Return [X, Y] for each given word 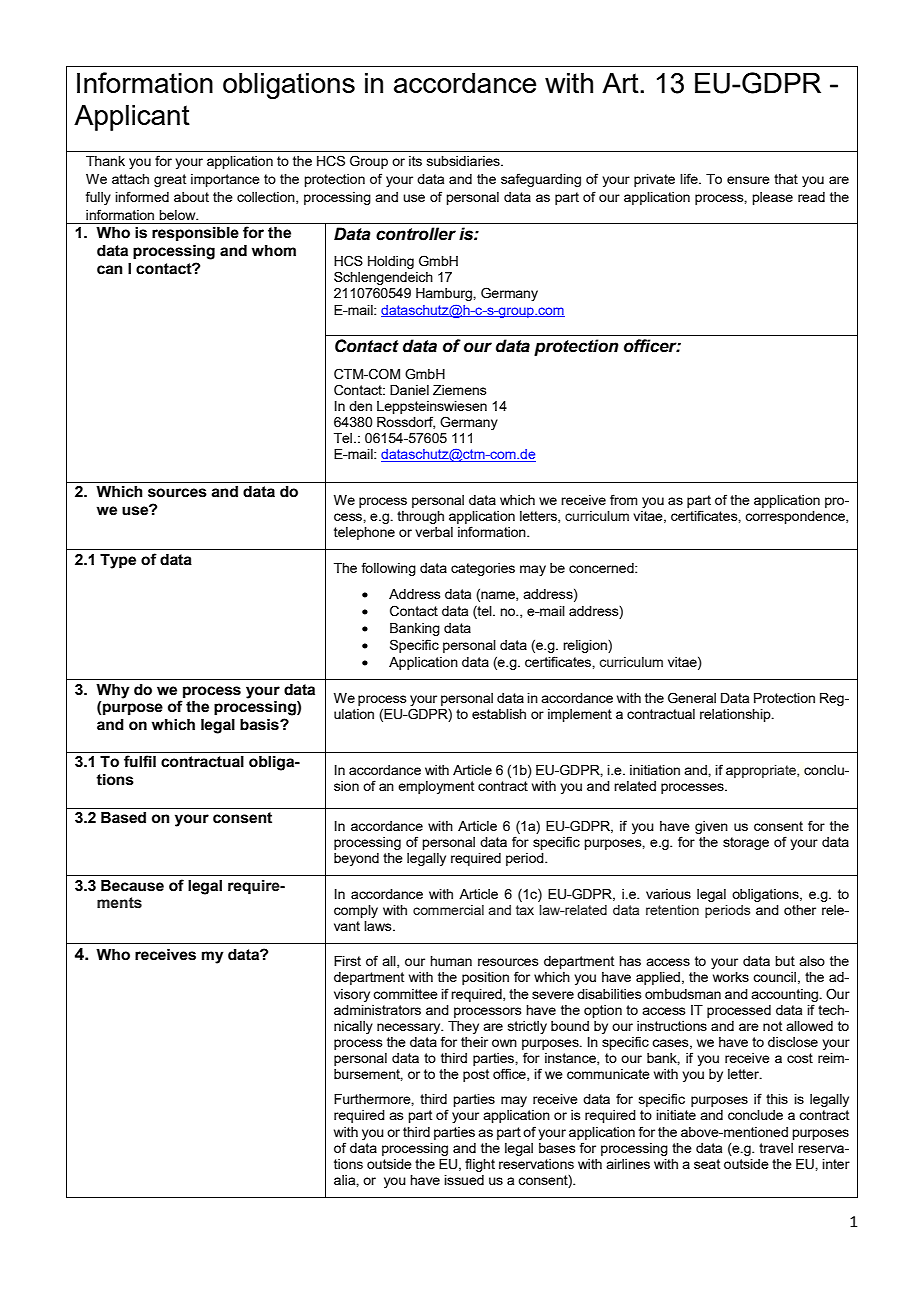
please [772, 198]
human [451, 961]
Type [118, 561]
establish [499, 714]
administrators [377, 1010]
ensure [748, 180]
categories [483, 569]
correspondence [796, 517]
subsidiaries [464, 161]
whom [274, 251]
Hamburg [445, 294]
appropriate [762, 771]
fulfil [140, 761]
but [785, 961]
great [170, 180]
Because [132, 886]
